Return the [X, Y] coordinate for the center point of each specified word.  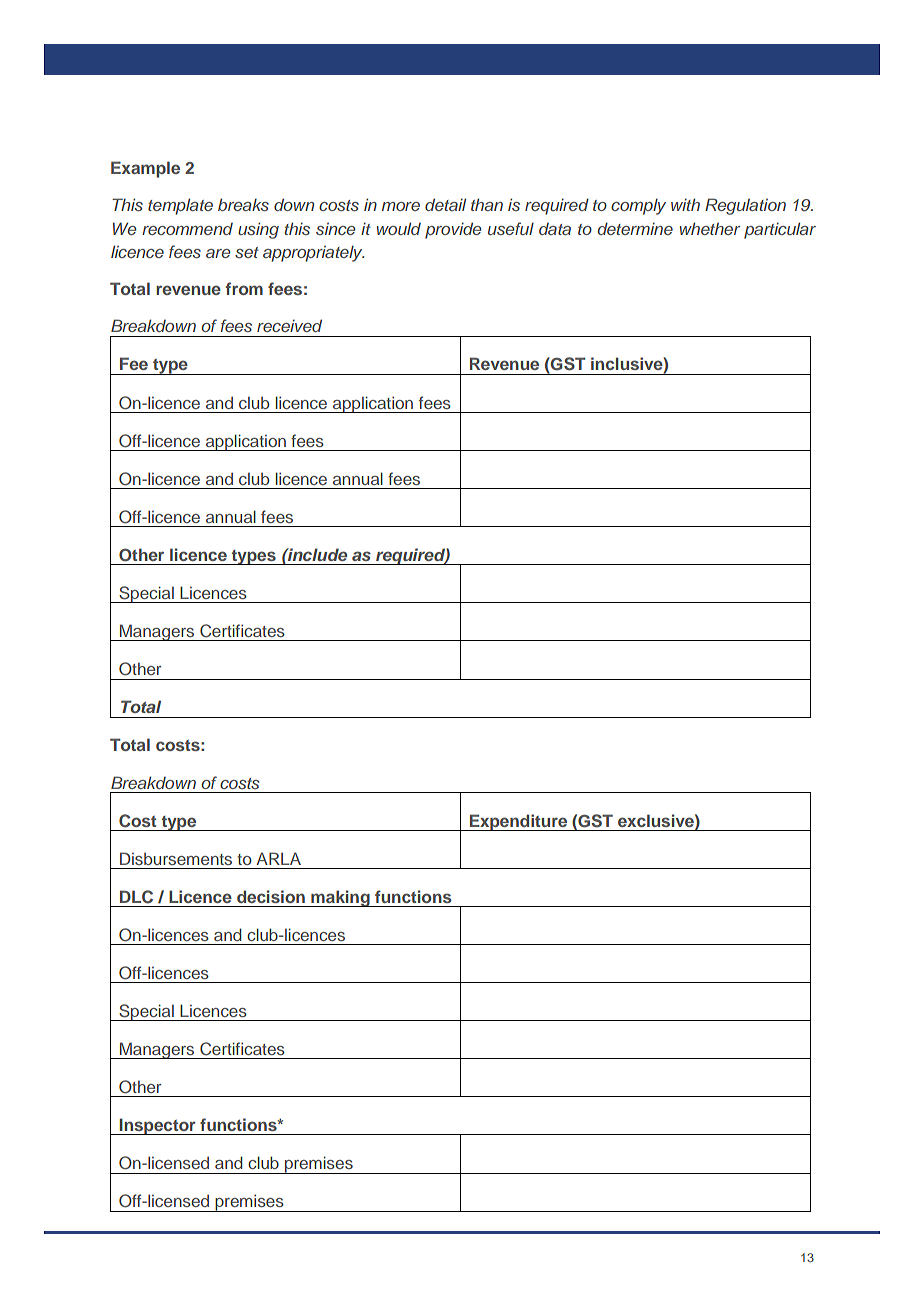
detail [445, 204]
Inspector [157, 1126]
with [685, 204]
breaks [243, 204]
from [244, 288]
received [289, 325]
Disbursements [176, 858]
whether [710, 228]
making [340, 898]
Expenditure [519, 822]
